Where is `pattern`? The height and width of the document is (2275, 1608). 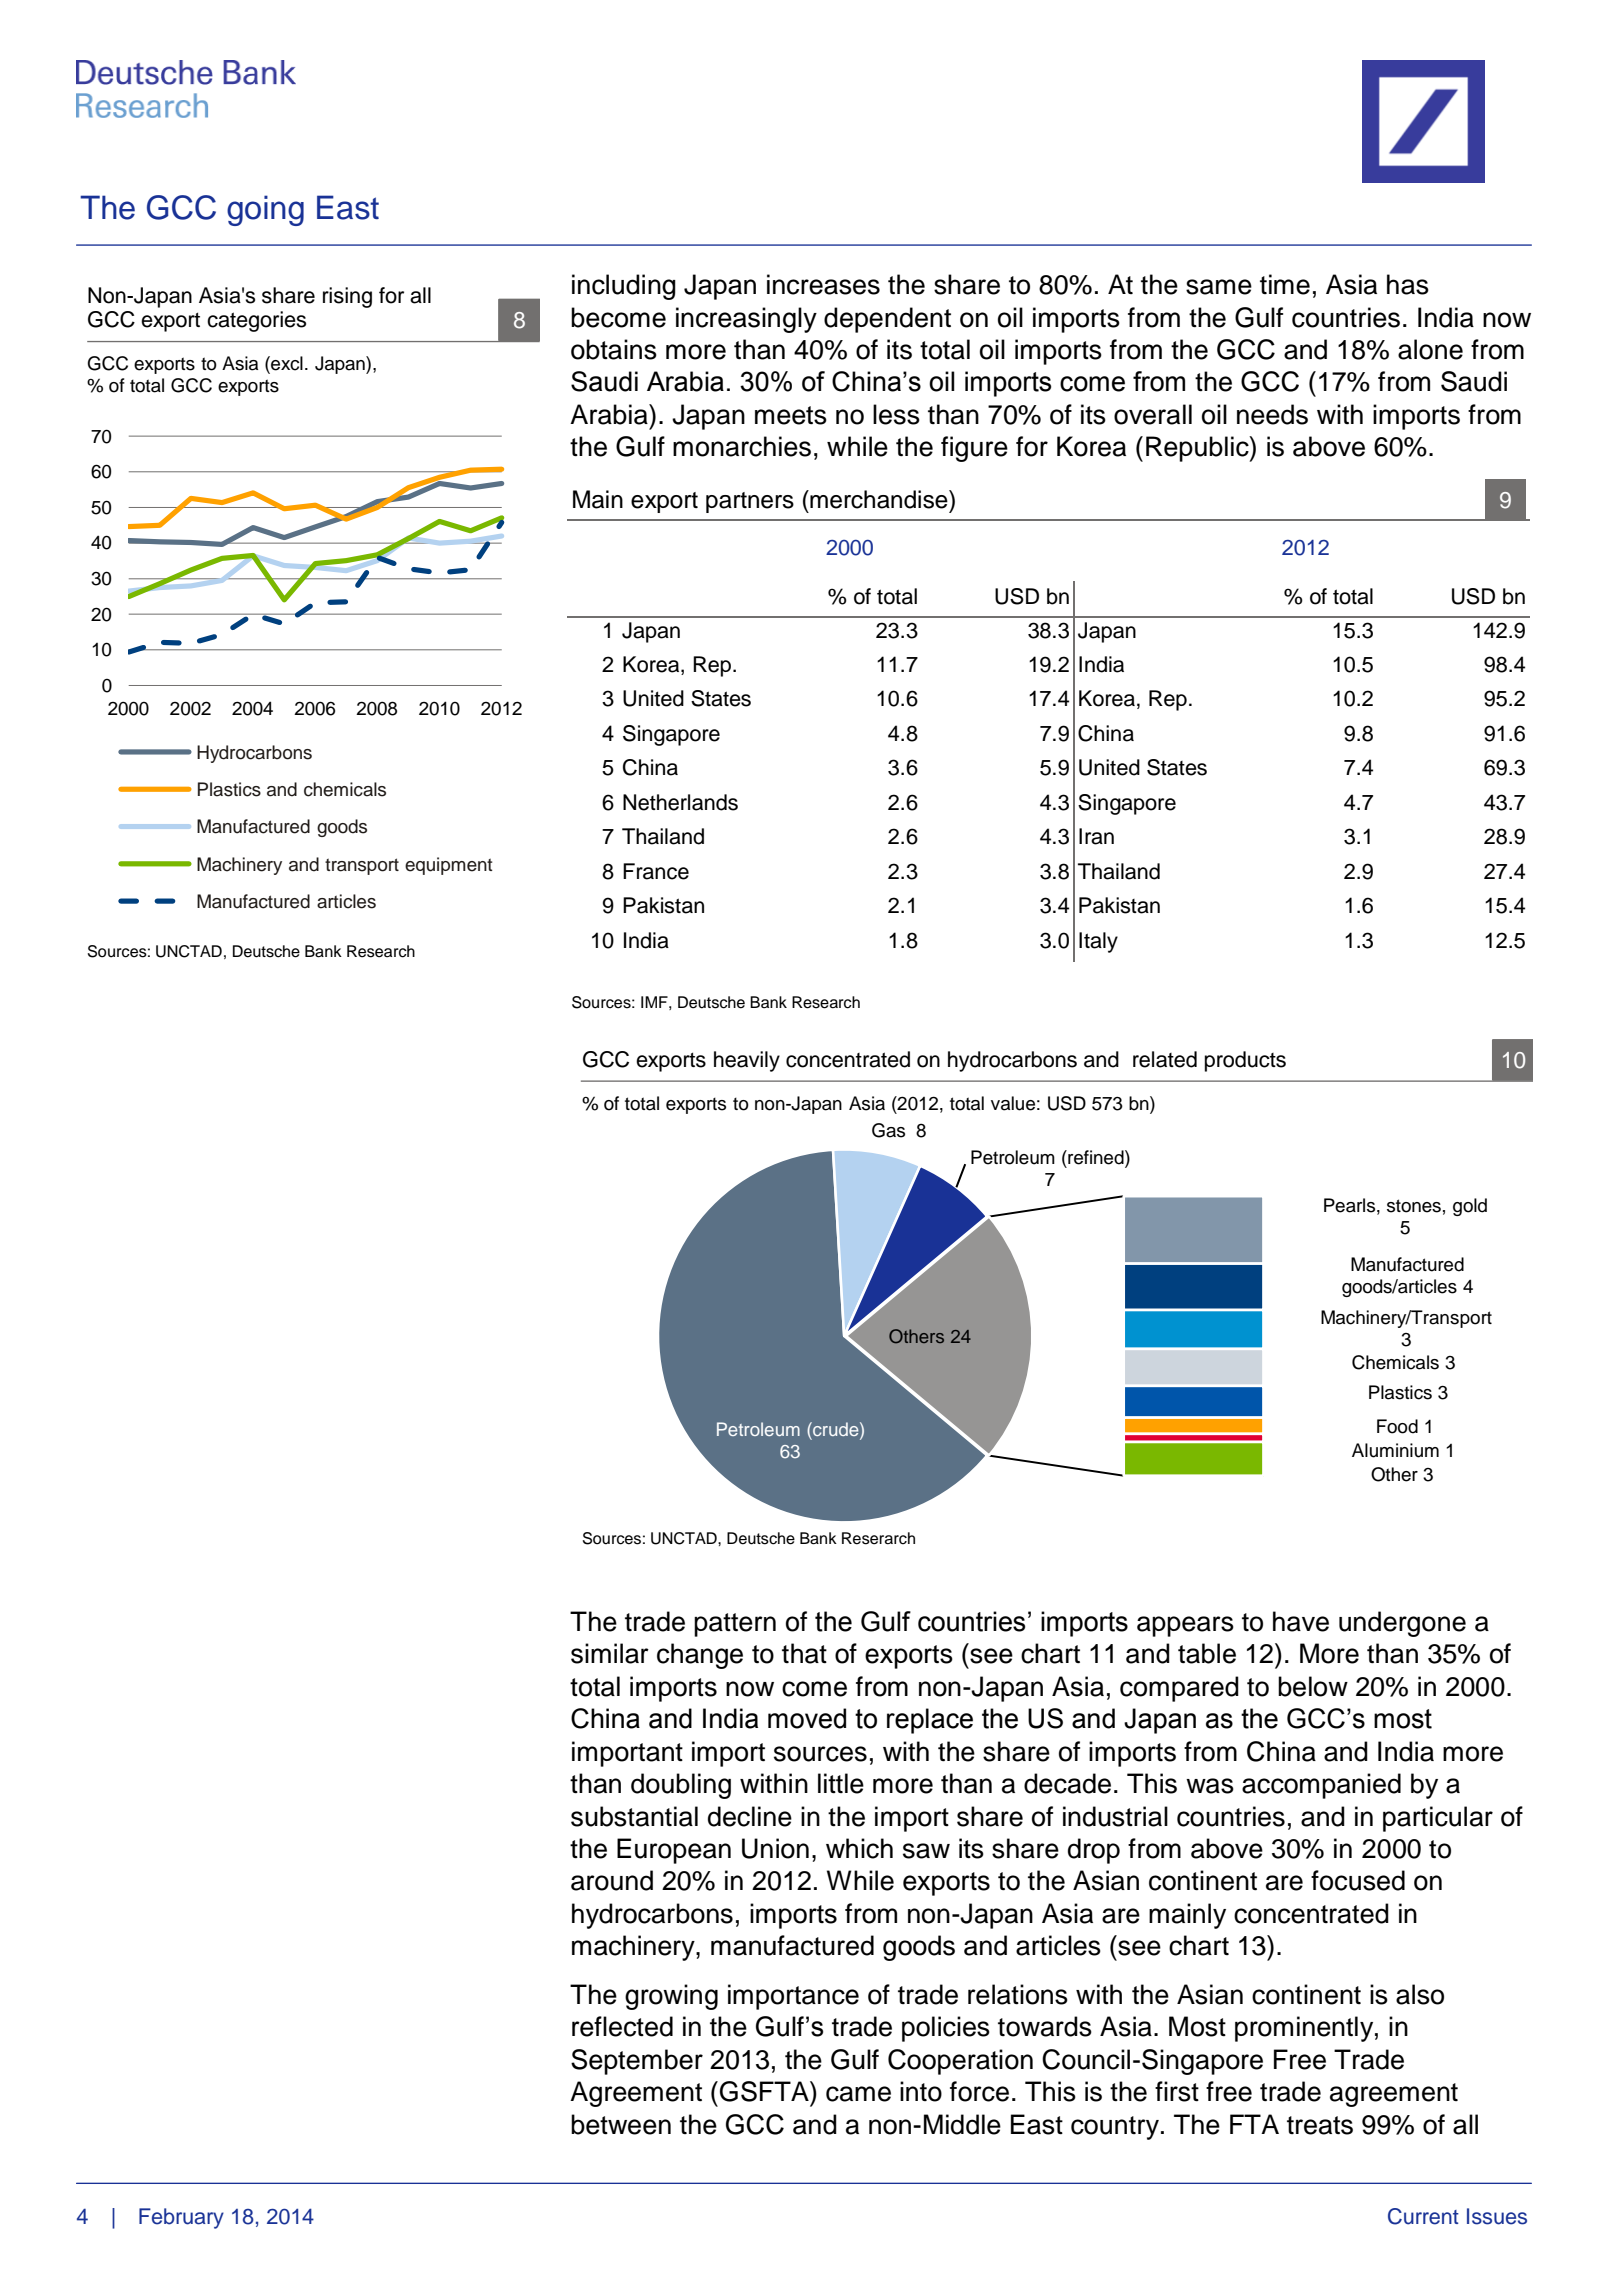
pattern is located at coordinates (735, 1625).
